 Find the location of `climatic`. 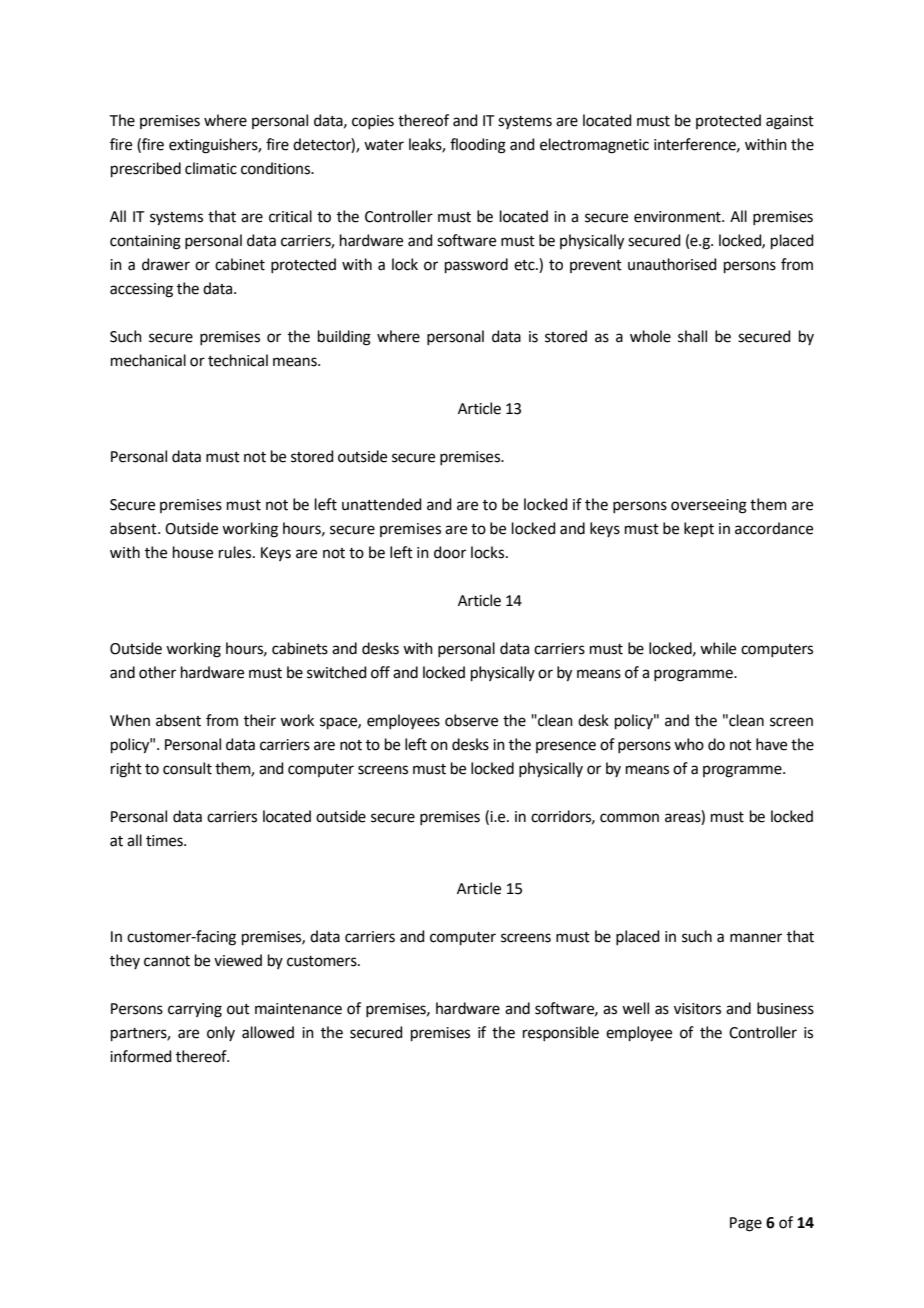

climatic is located at coordinates (211, 168).
